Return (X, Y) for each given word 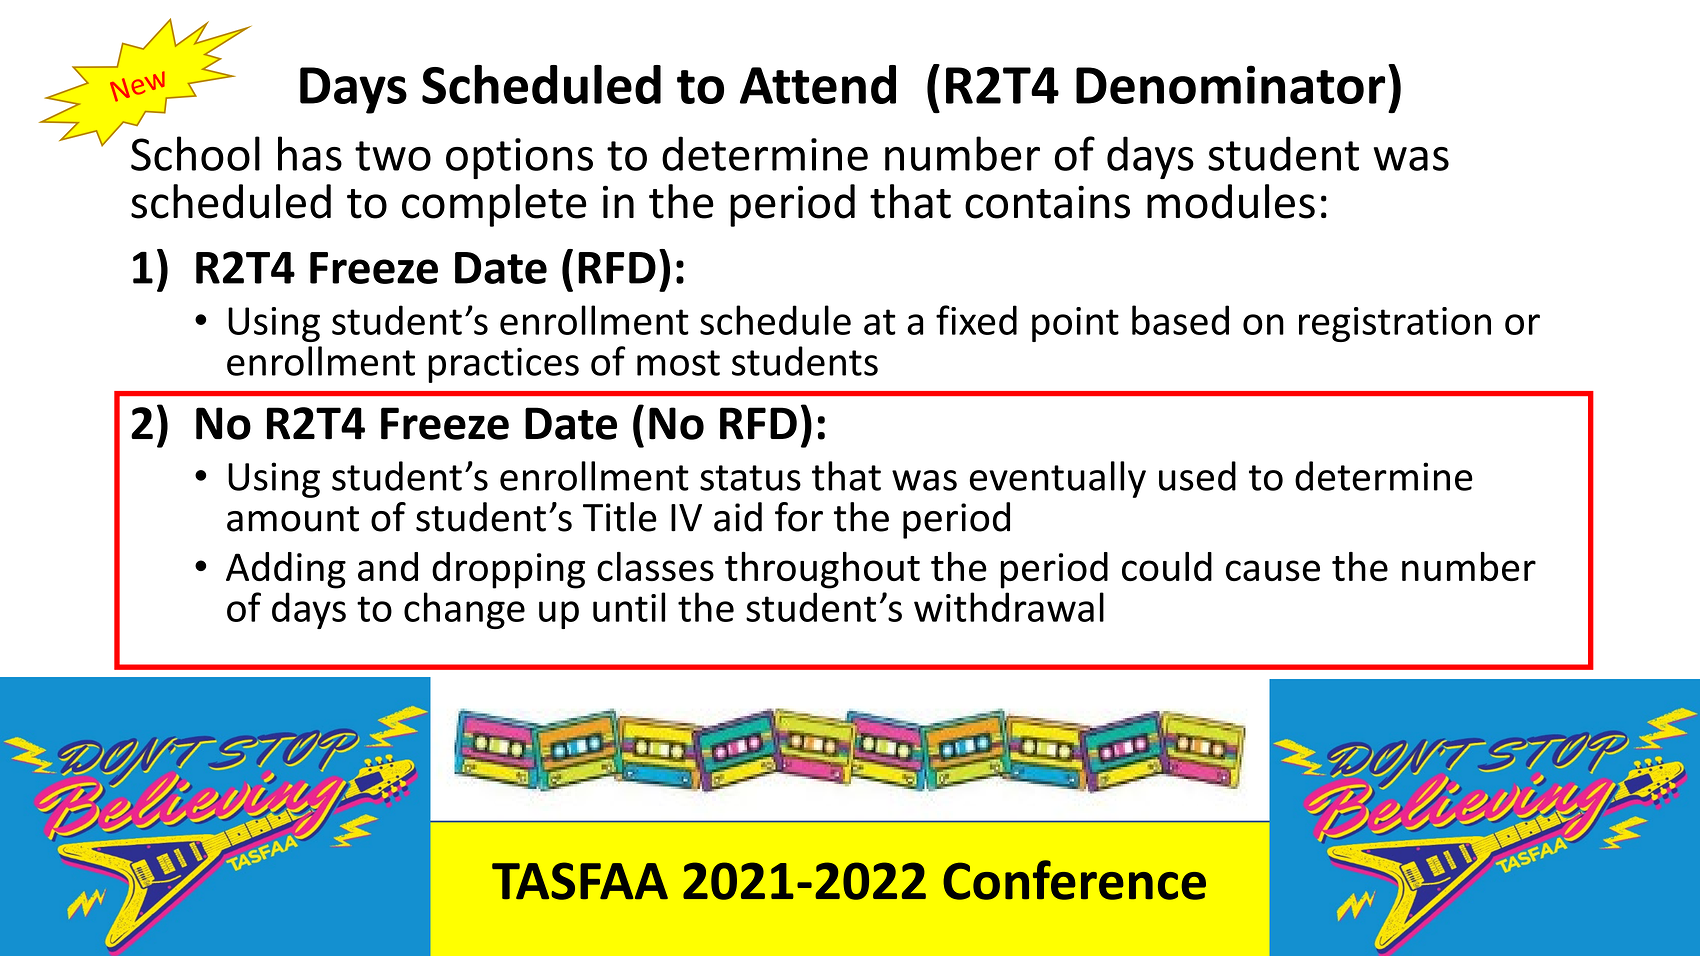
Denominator (1230, 84)
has (310, 153)
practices (503, 365)
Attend (818, 84)
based (1180, 320)
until (629, 607)
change (464, 610)
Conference (1074, 880)
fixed (976, 320)
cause (1273, 571)
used (1197, 476)
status (750, 478)
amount (293, 519)
